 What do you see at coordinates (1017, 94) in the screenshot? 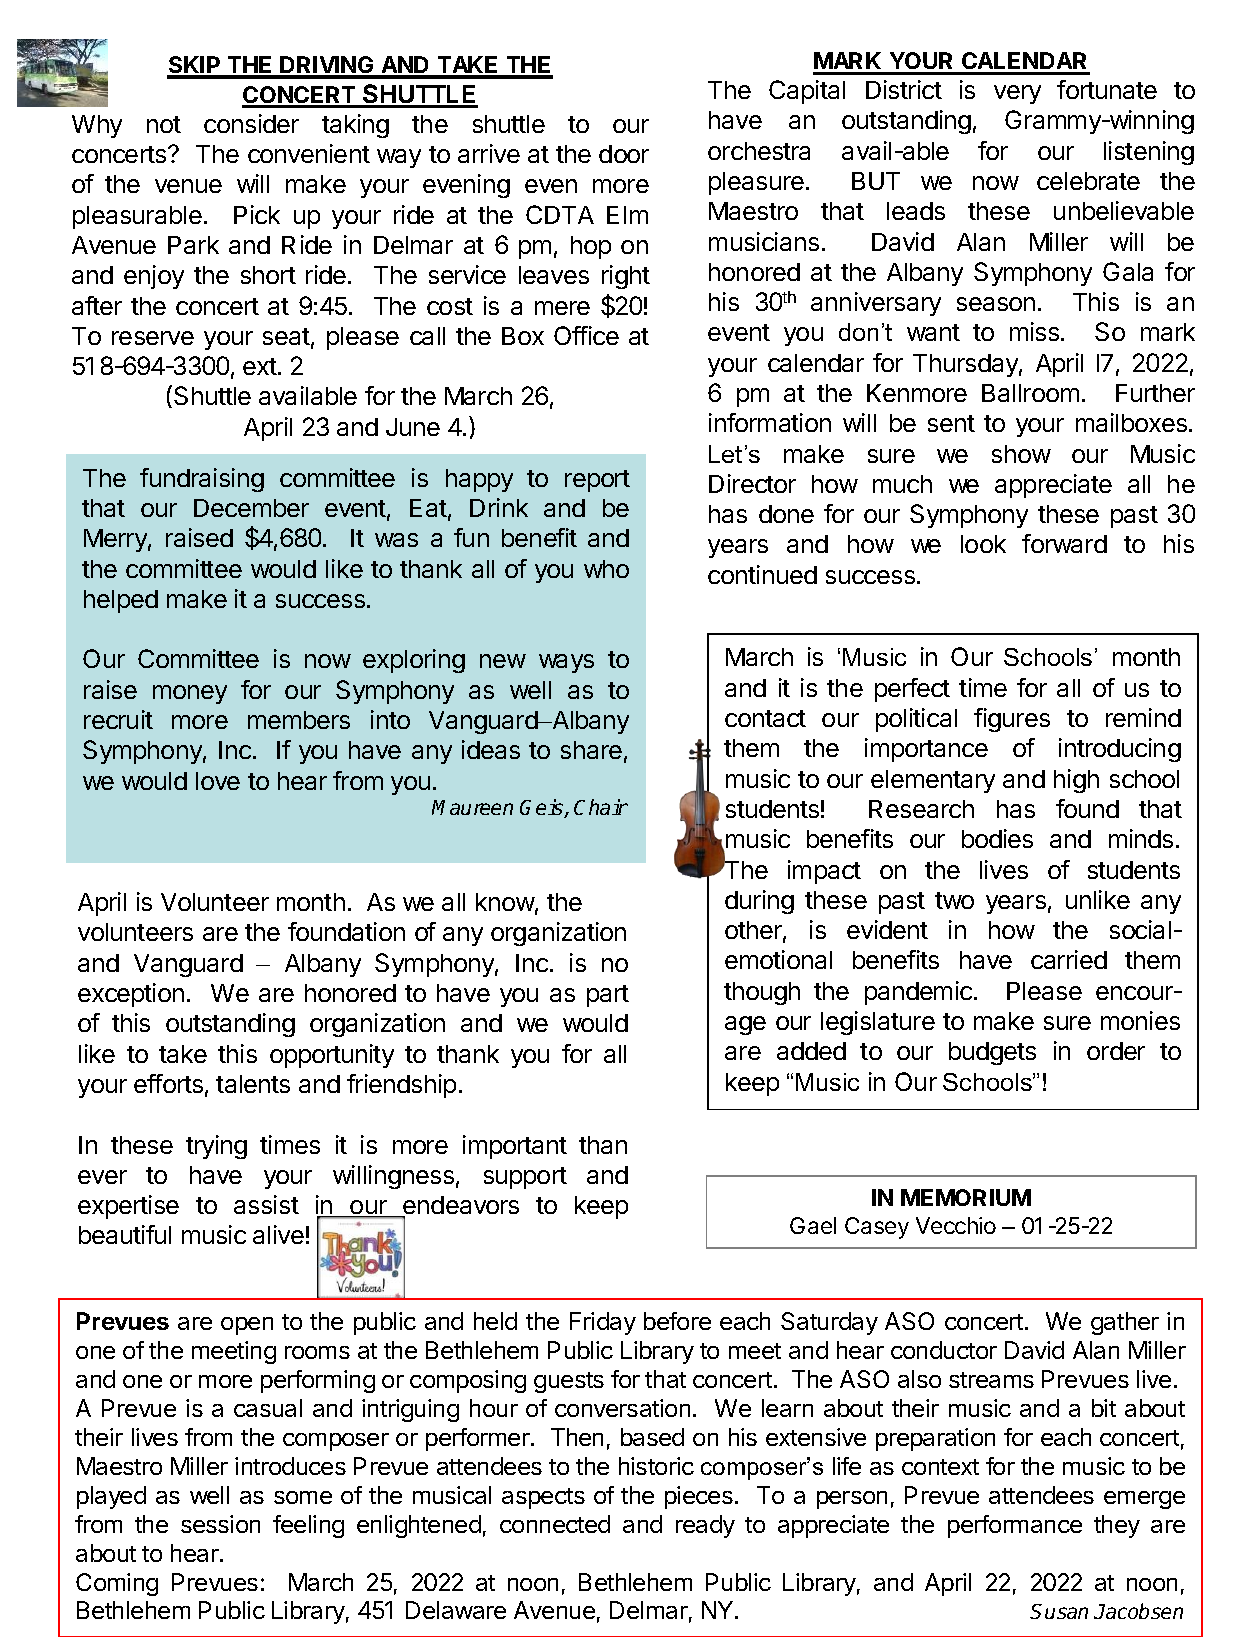
I see `very` at bounding box center [1017, 94].
